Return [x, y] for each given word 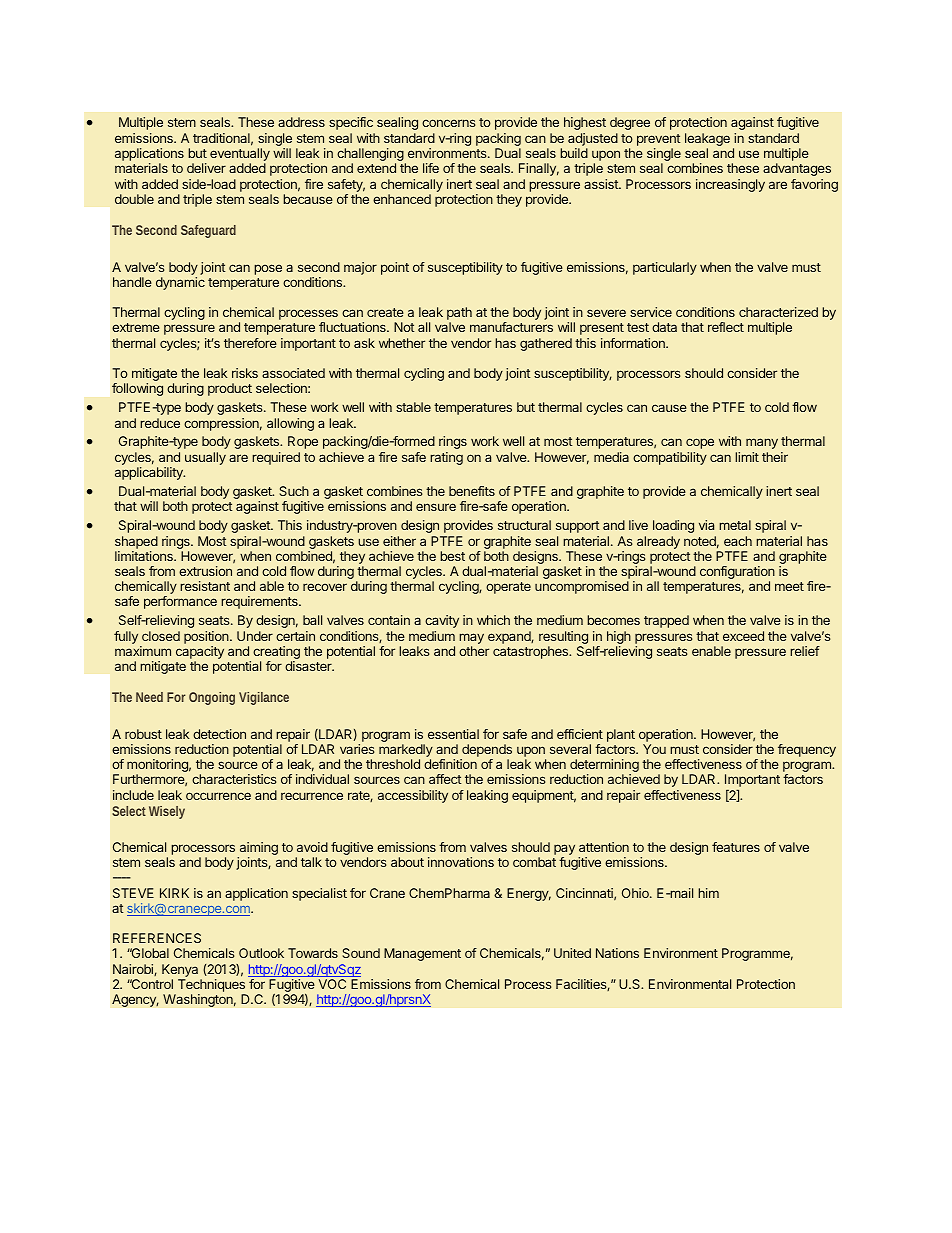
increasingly [730, 185]
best [452, 556]
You [654, 749]
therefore [250, 343]
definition [450, 764]
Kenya [180, 970]
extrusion [205, 571]
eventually [240, 156]
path [459, 315]
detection [219, 734]
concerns [448, 123]
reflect [726, 327]
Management [422, 954]
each [738, 541]
